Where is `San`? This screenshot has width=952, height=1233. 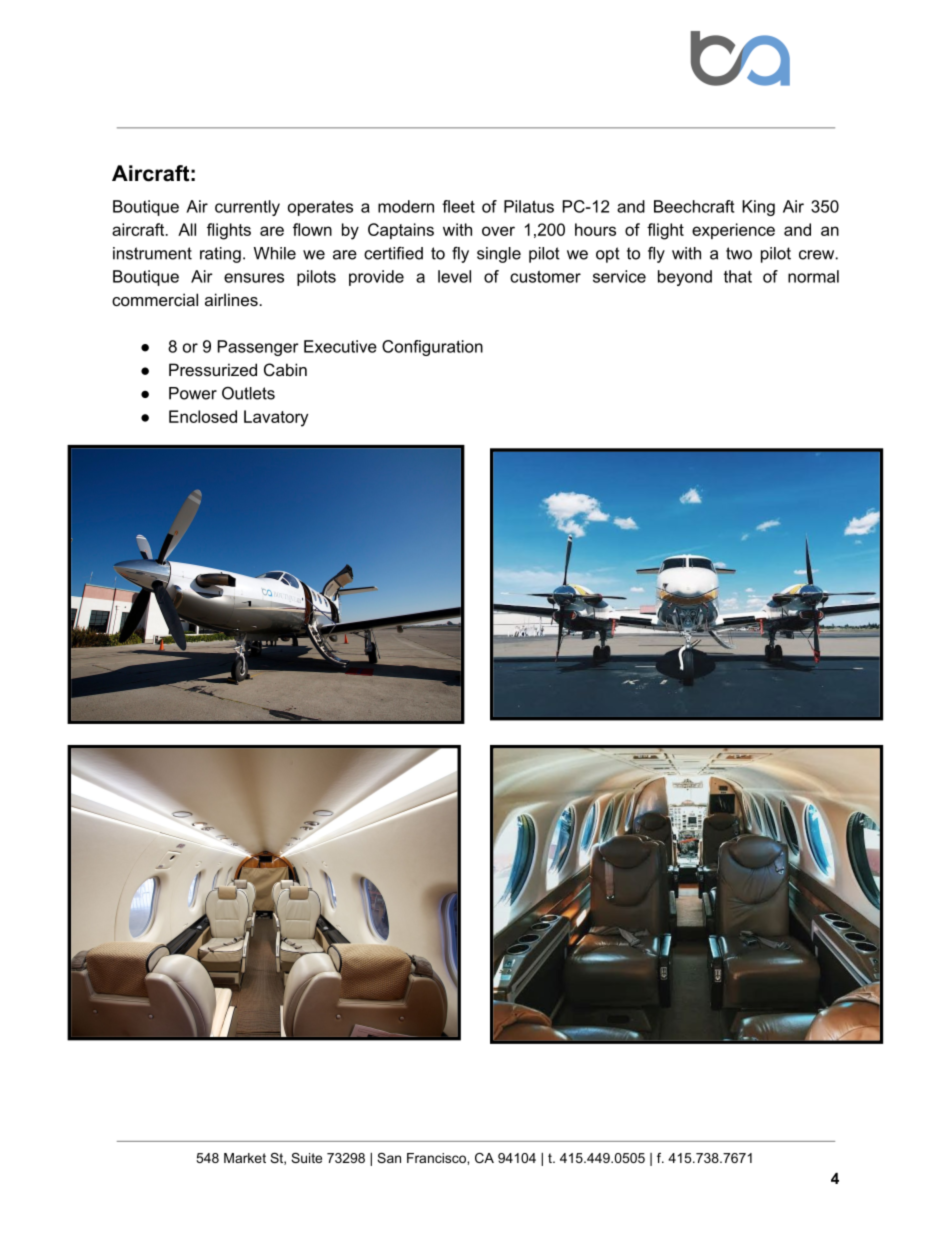 San is located at coordinates (389, 1158).
